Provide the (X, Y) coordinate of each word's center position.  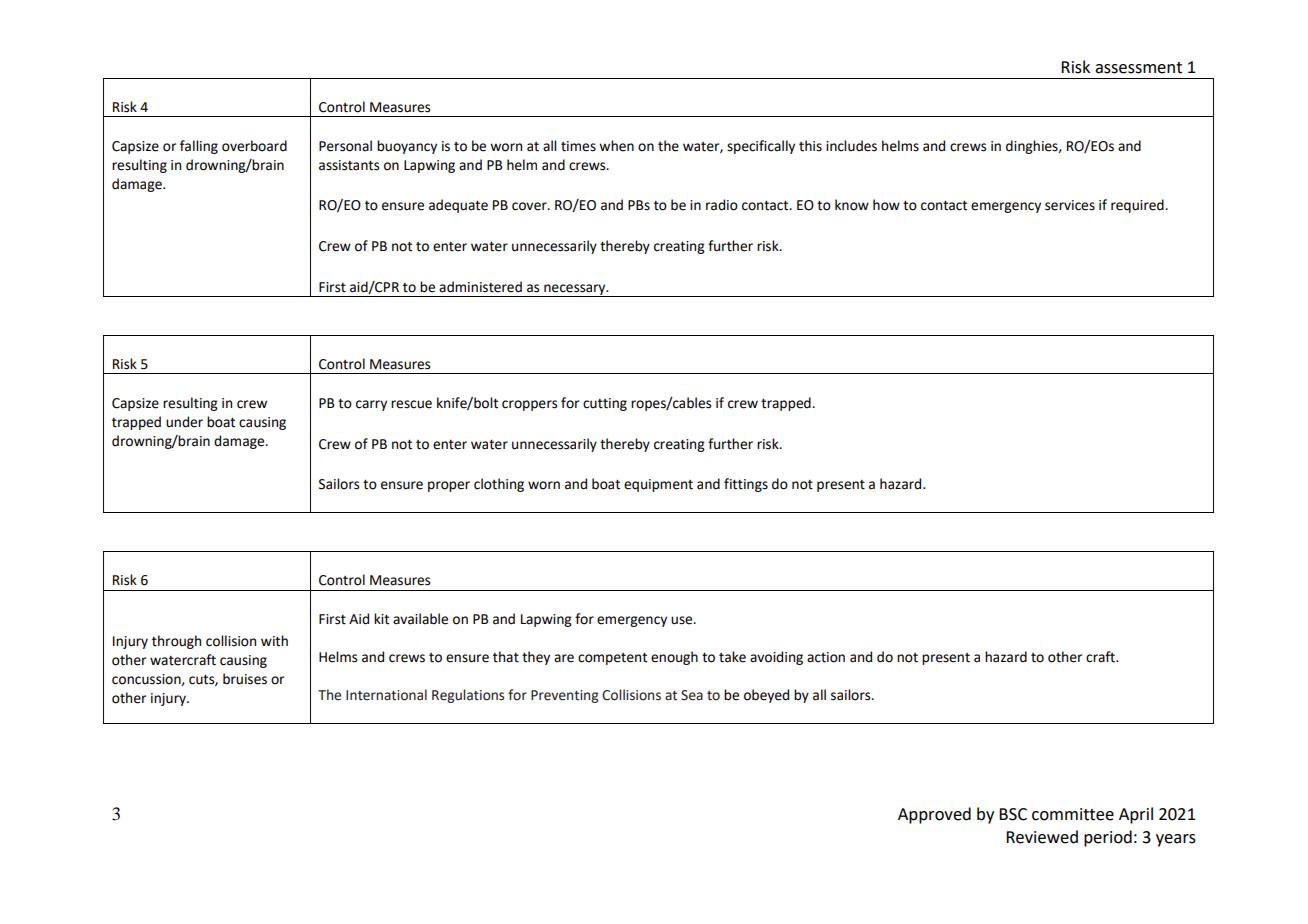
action (826, 657)
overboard (254, 146)
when (616, 146)
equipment (658, 485)
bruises (245, 679)
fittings (746, 485)
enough (674, 658)
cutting (605, 404)
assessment (1138, 68)
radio (722, 205)
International (386, 695)
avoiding (776, 658)
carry (371, 405)
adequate (458, 206)
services (1070, 205)
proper (449, 486)
